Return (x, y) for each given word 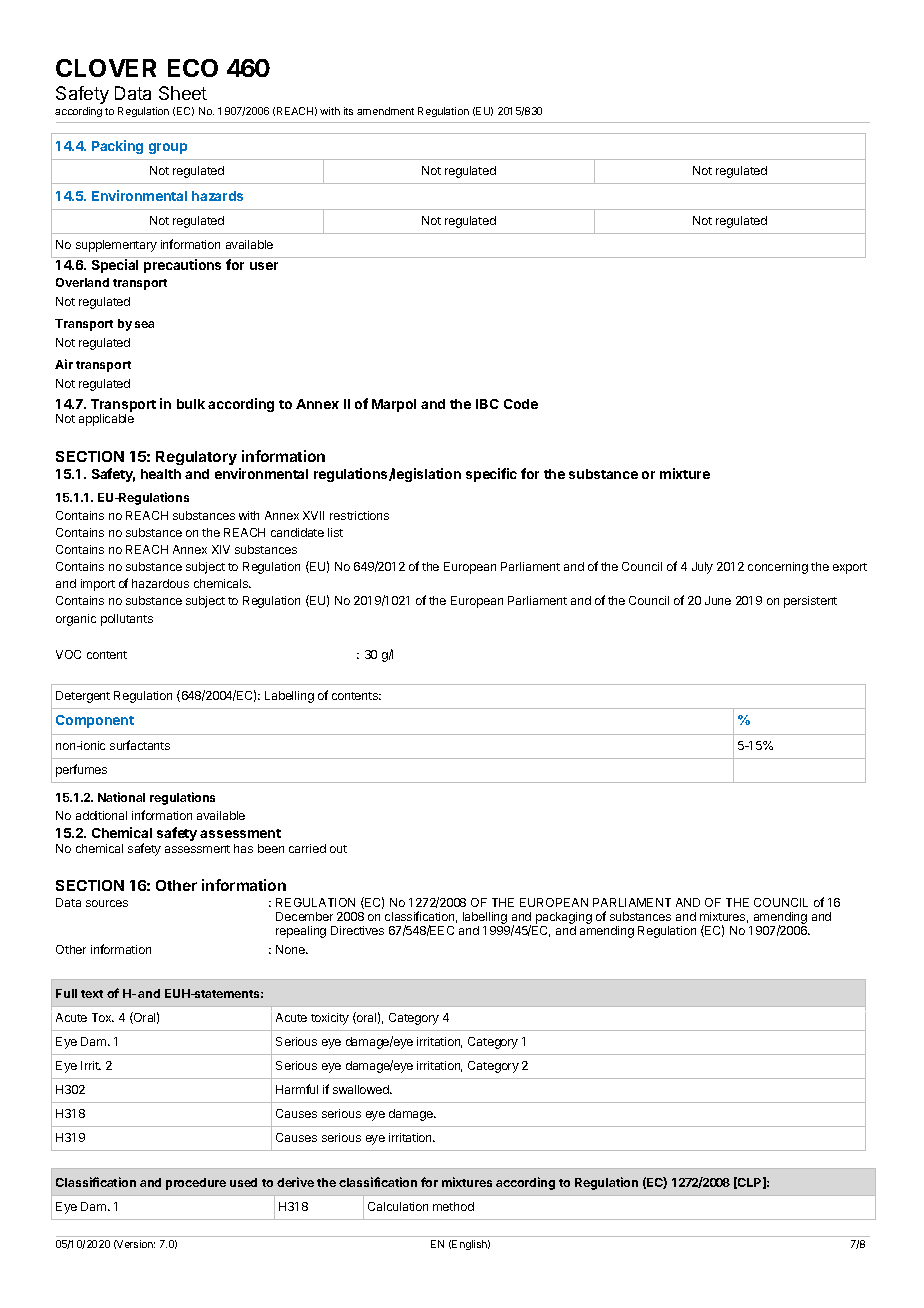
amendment (385, 111)
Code (521, 404)
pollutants (127, 620)
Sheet (183, 93)
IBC (487, 404)
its (348, 111)
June (718, 600)
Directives (357, 930)
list (335, 532)
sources (107, 903)
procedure (196, 1184)
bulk (191, 404)
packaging (564, 918)
